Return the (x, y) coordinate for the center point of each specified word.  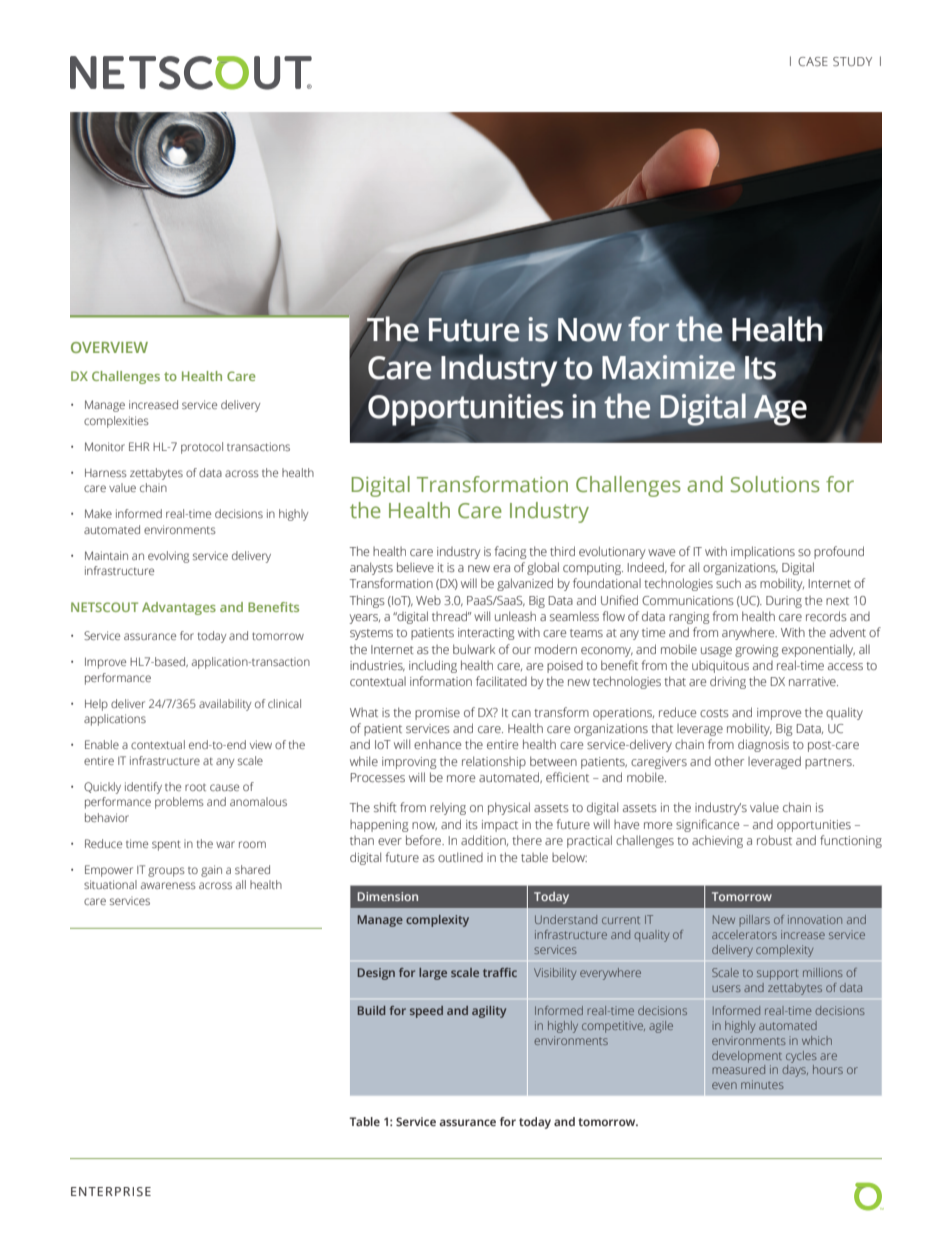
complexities (116, 422)
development (747, 1057)
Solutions (775, 484)
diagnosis (763, 745)
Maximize (669, 367)
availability (225, 705)
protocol (202, 448)
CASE (813, 61)
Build (371, 1010)
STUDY (852, 61)
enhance (437, 744)
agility (489, 1012)
